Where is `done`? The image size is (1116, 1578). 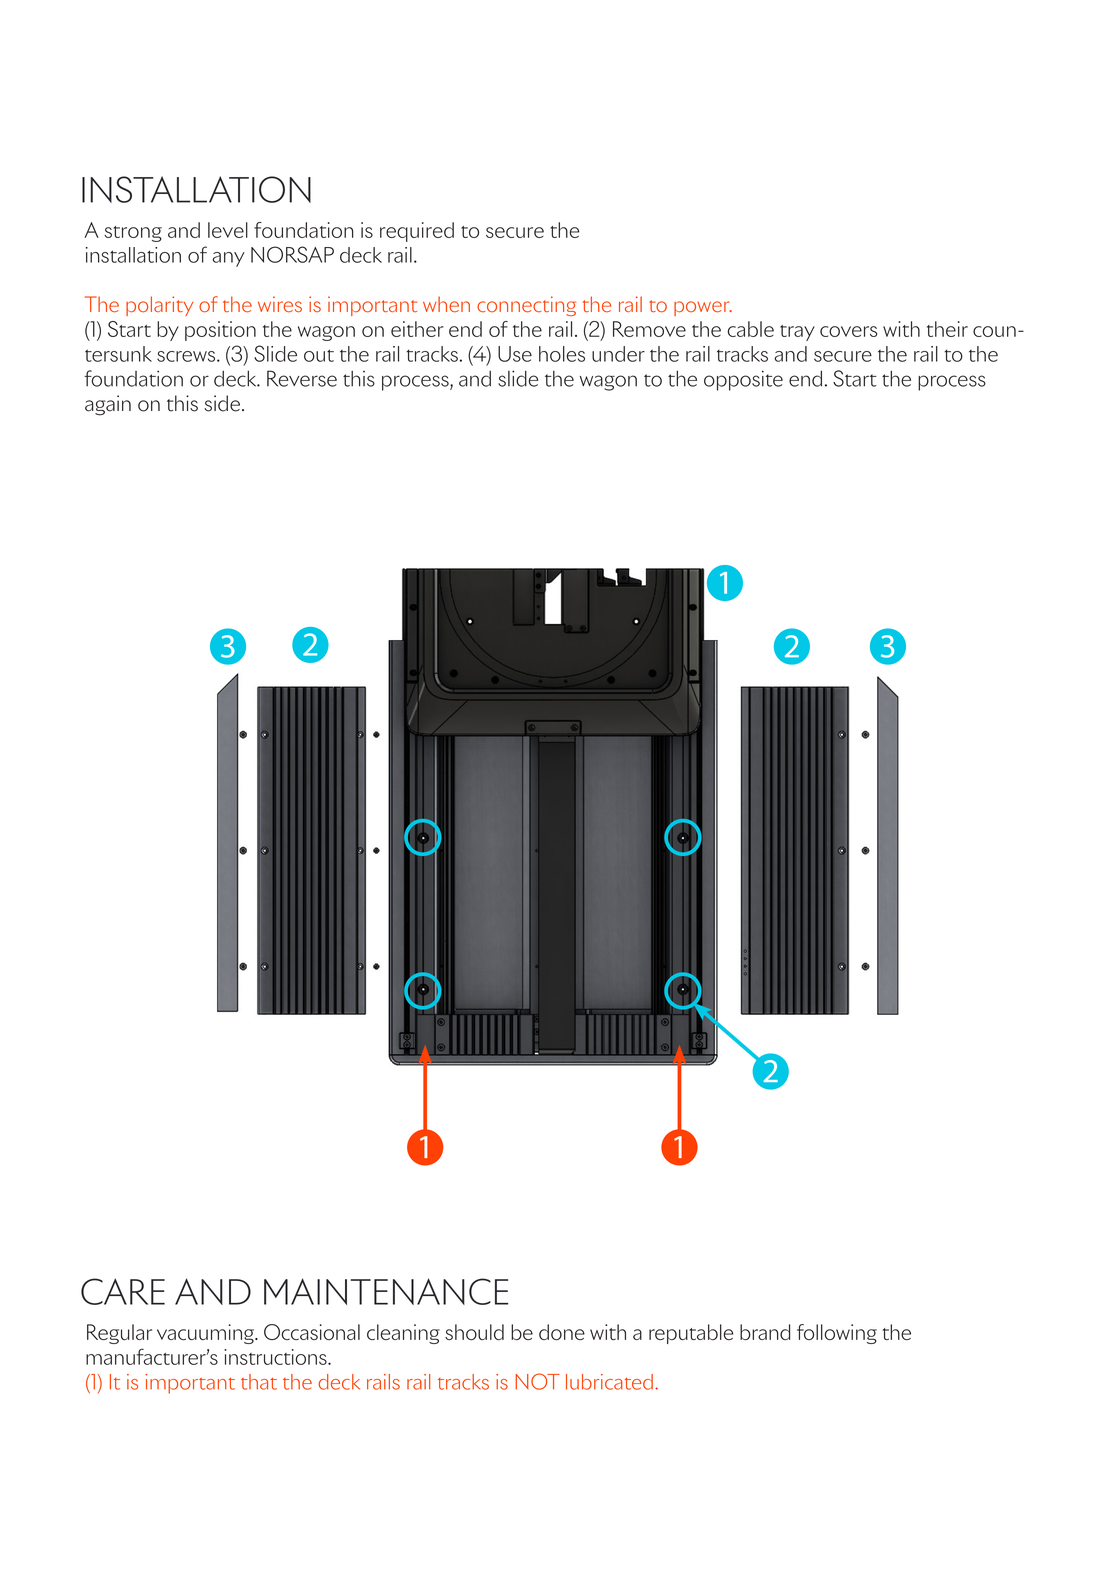
done is located at coordinates (562, 1332).
